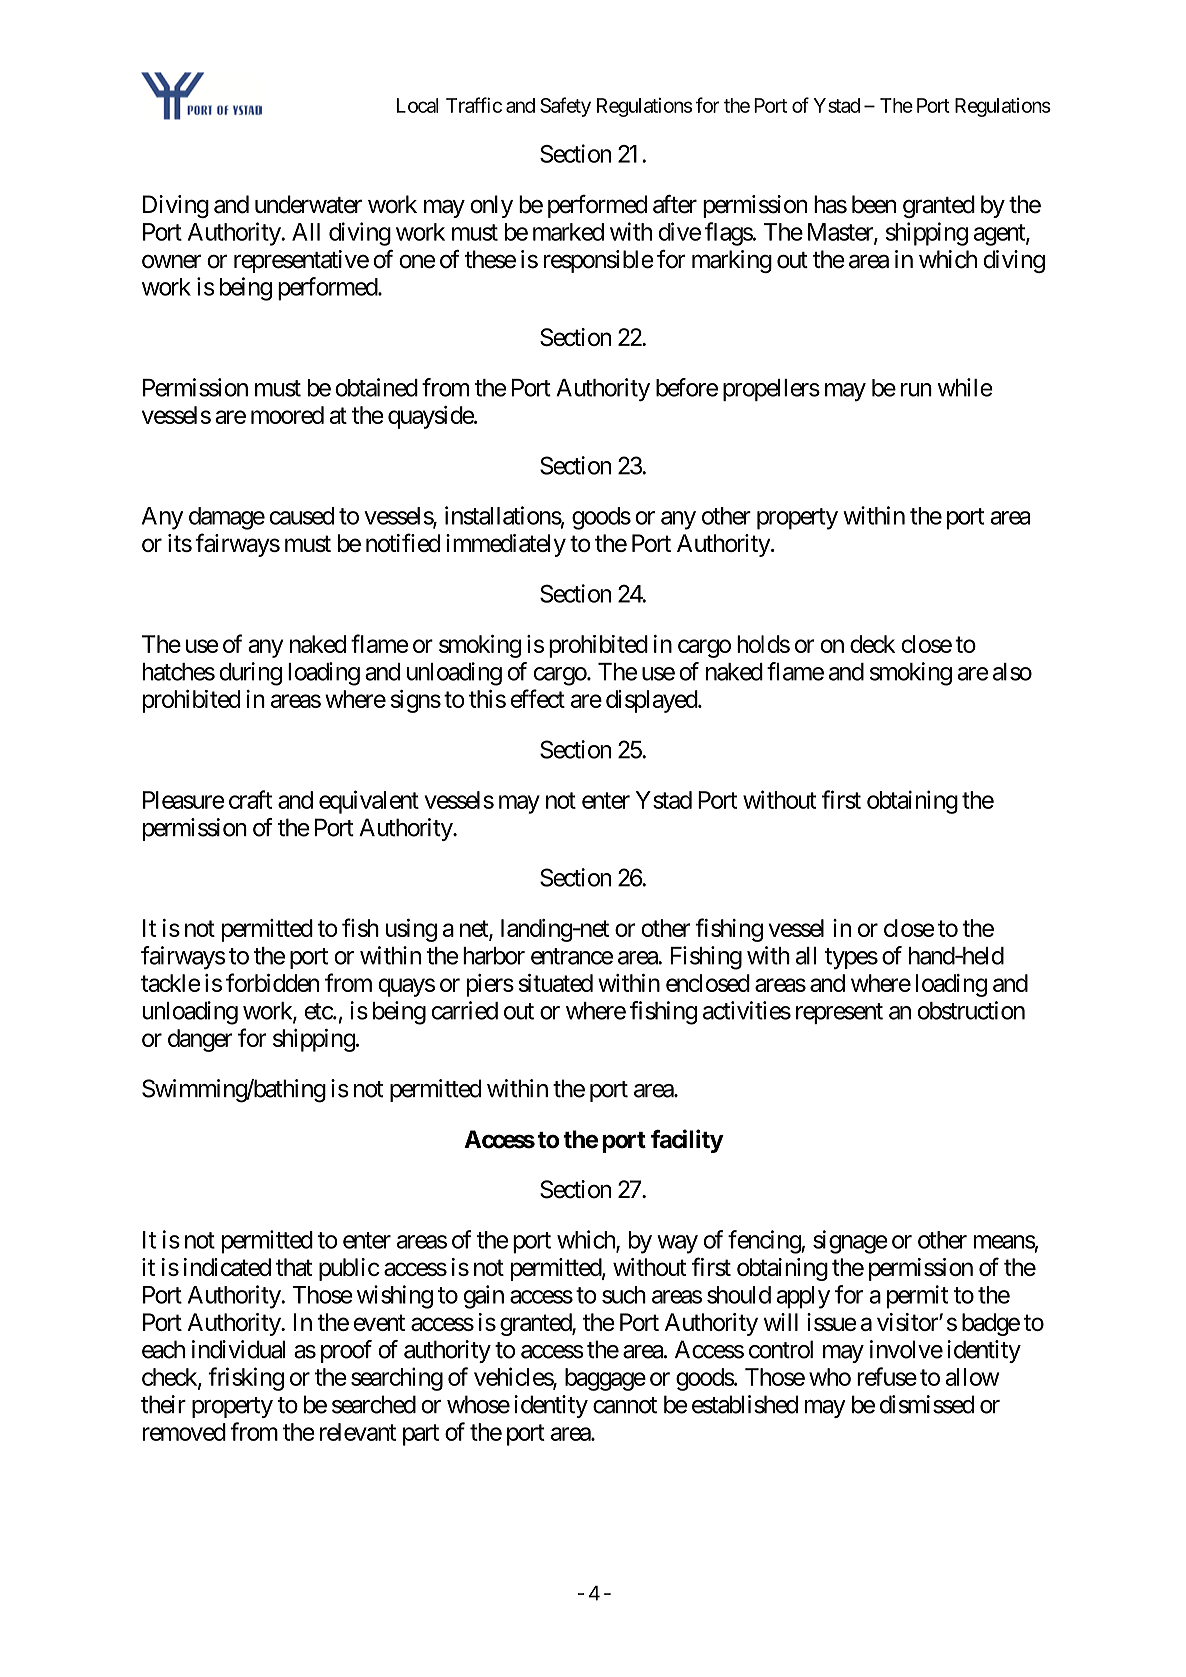  Describe the element at coordinates (874, 204) in the screenshot. I see `been` at that location.
